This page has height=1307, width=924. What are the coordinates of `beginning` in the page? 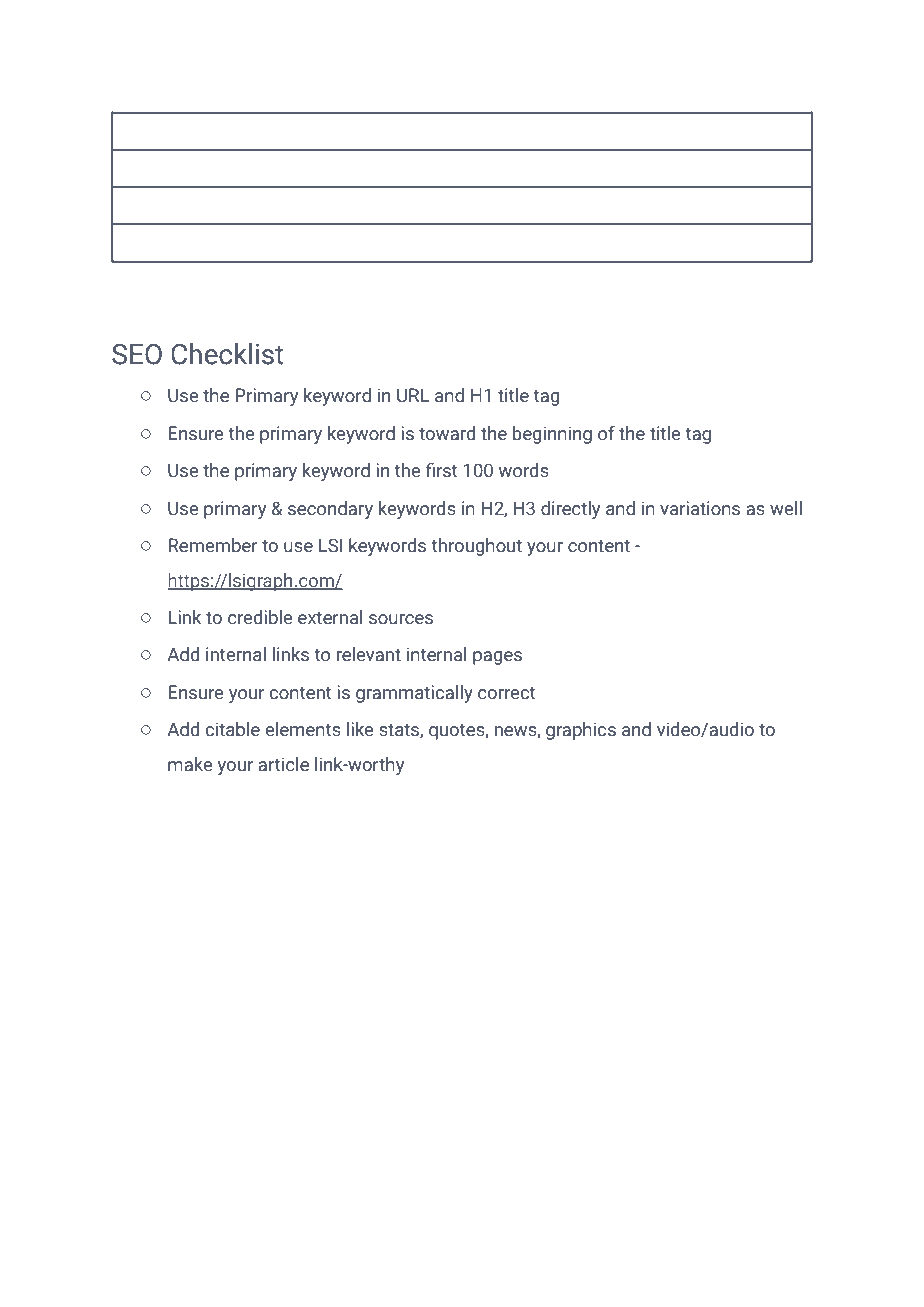 It's located at (552, 435).
